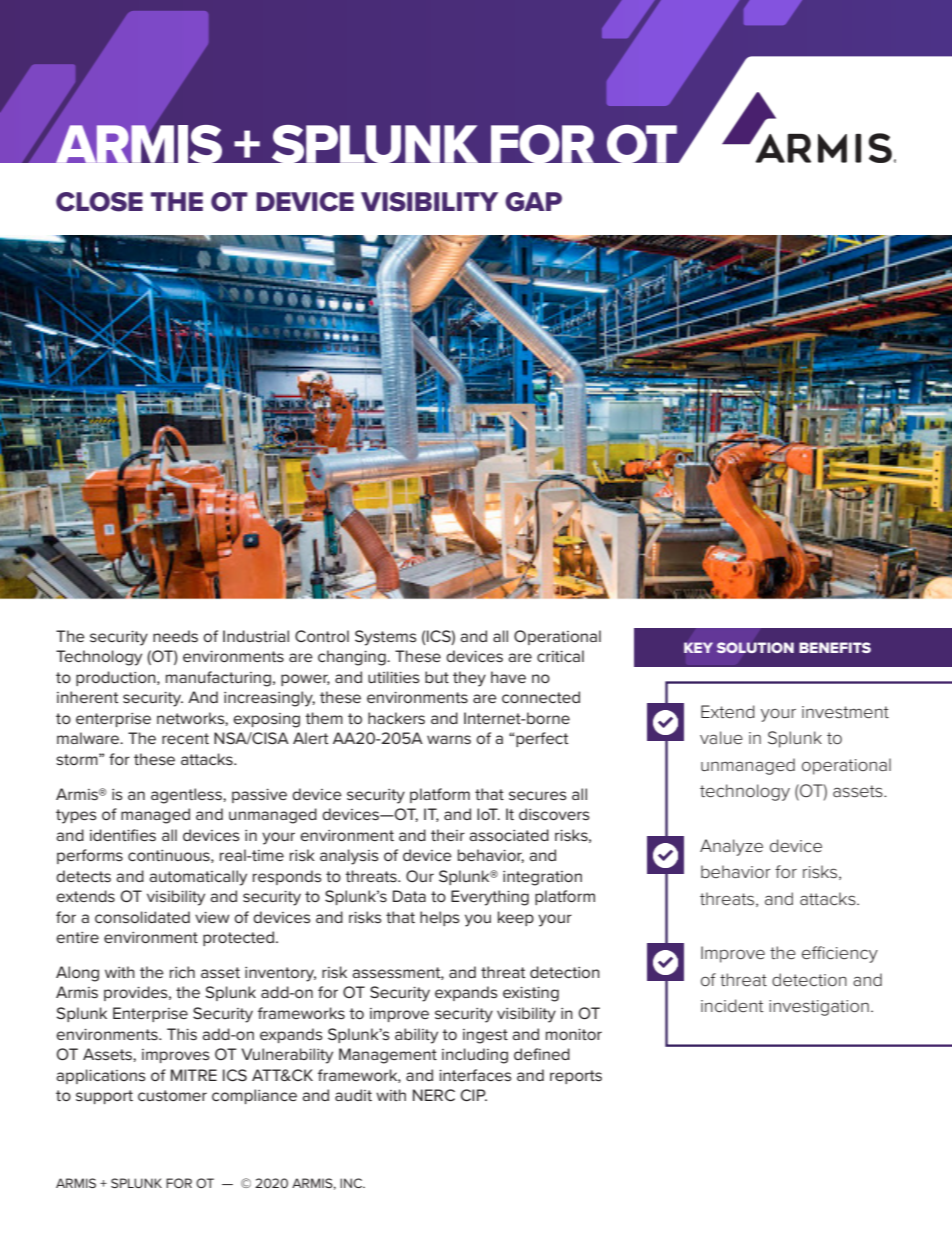 This screenshot has height=1233, width=952. Describe the element at coordinates (533, 202) in the screenshot. I see `GAP` at that location.
